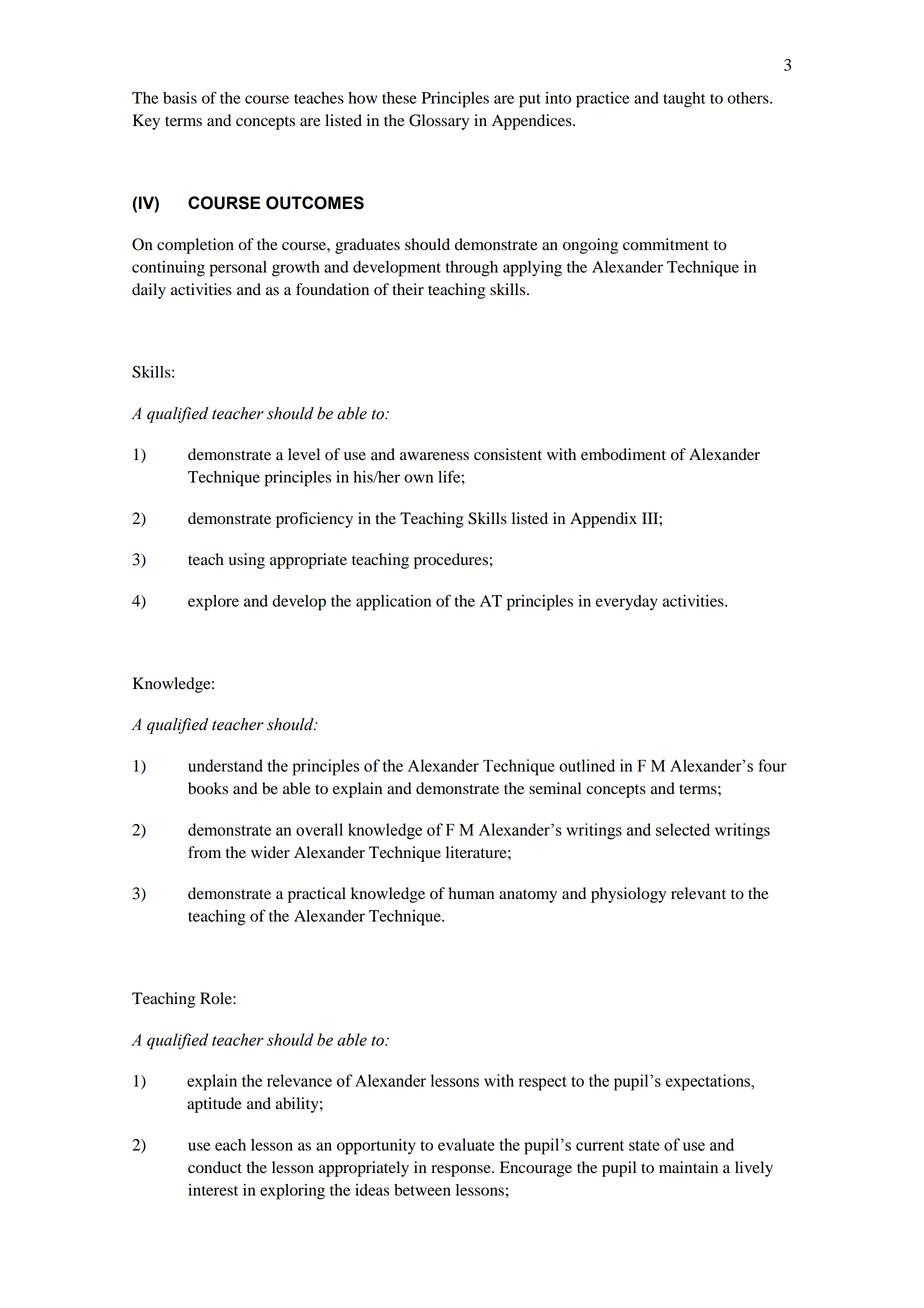 Image resolution: width=924 pixels, height=1308 pixels. What do you see at coordinates (627, 603) in the screenshot?
I see `everyday` at bounding box center [627, 603].
